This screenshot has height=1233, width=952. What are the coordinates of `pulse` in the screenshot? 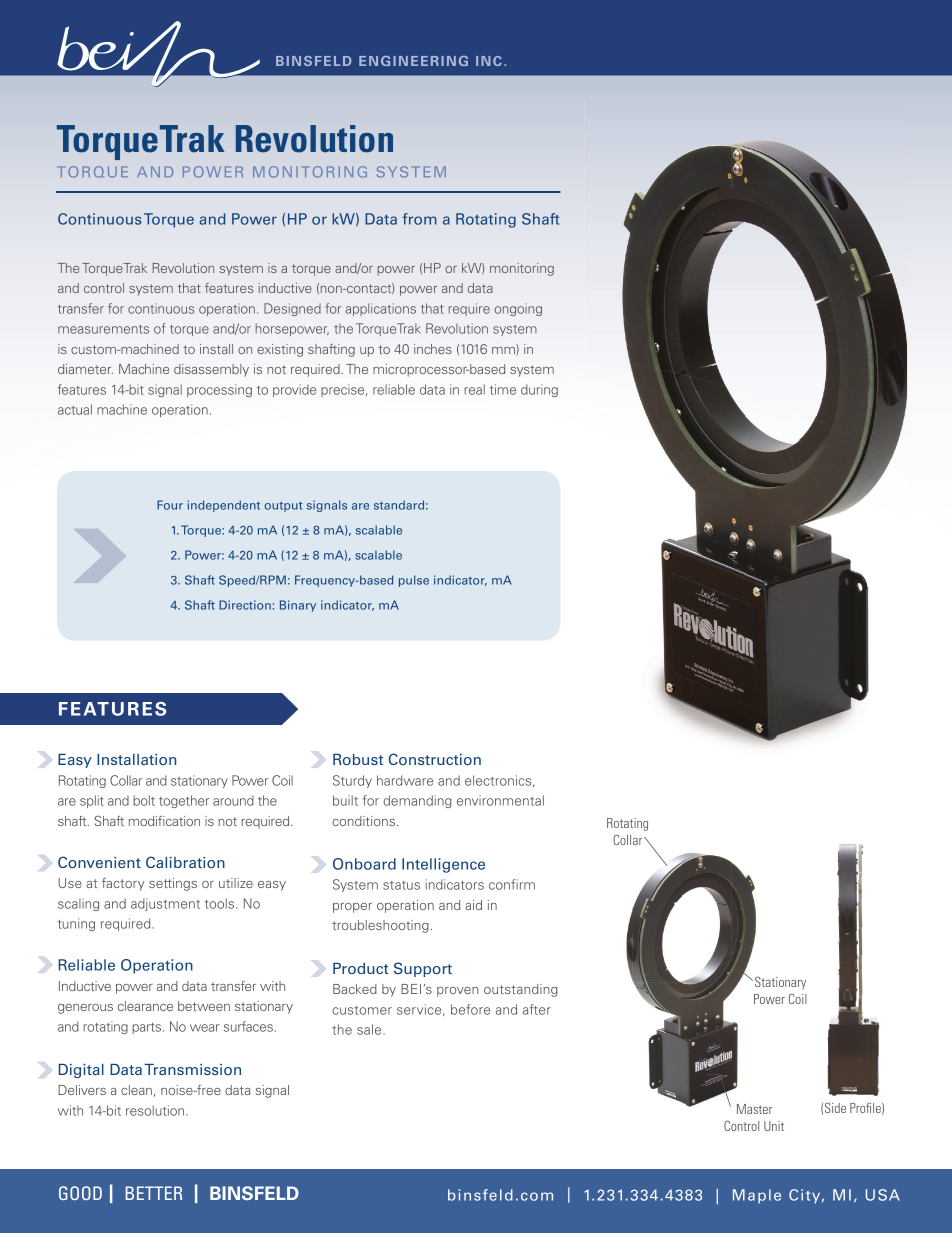 It's located at (414, 581).
